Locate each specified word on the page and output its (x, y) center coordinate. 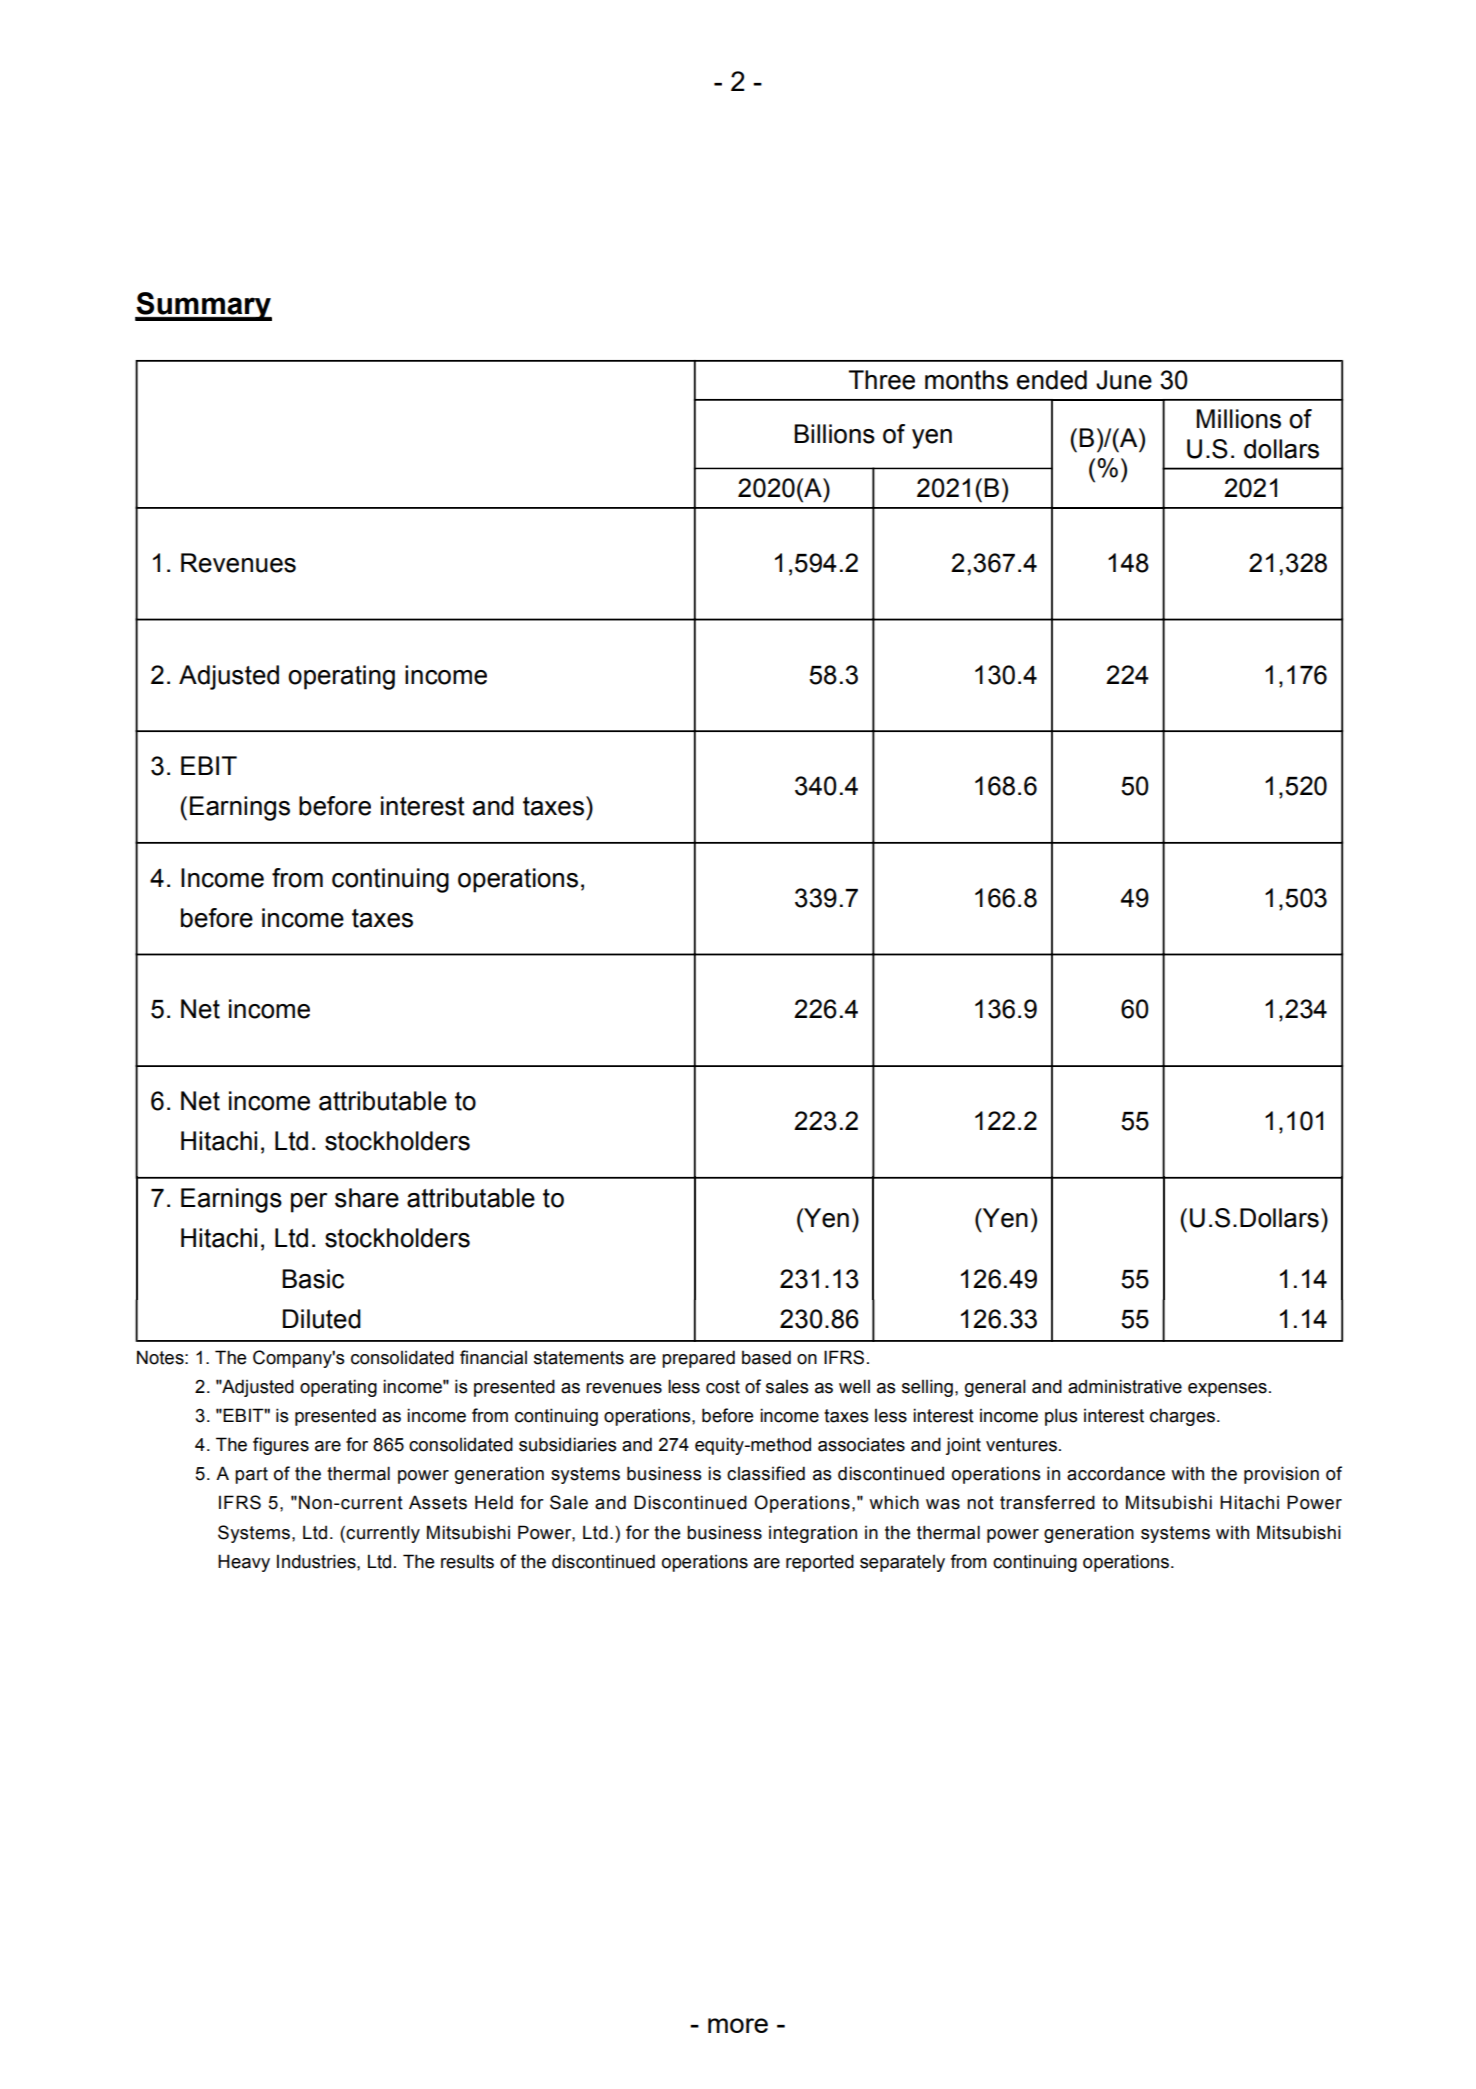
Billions (834, 434)
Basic (313, 1279)
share (367, 1198)
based (766, 1357)
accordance (1116, 1473)
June (1124, 380)
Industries (317, 1561)
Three (882, 380)
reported (820, 1563)
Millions (1238, 419)
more (738, 2025)
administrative (1125, 1386)
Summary (203, 306)
